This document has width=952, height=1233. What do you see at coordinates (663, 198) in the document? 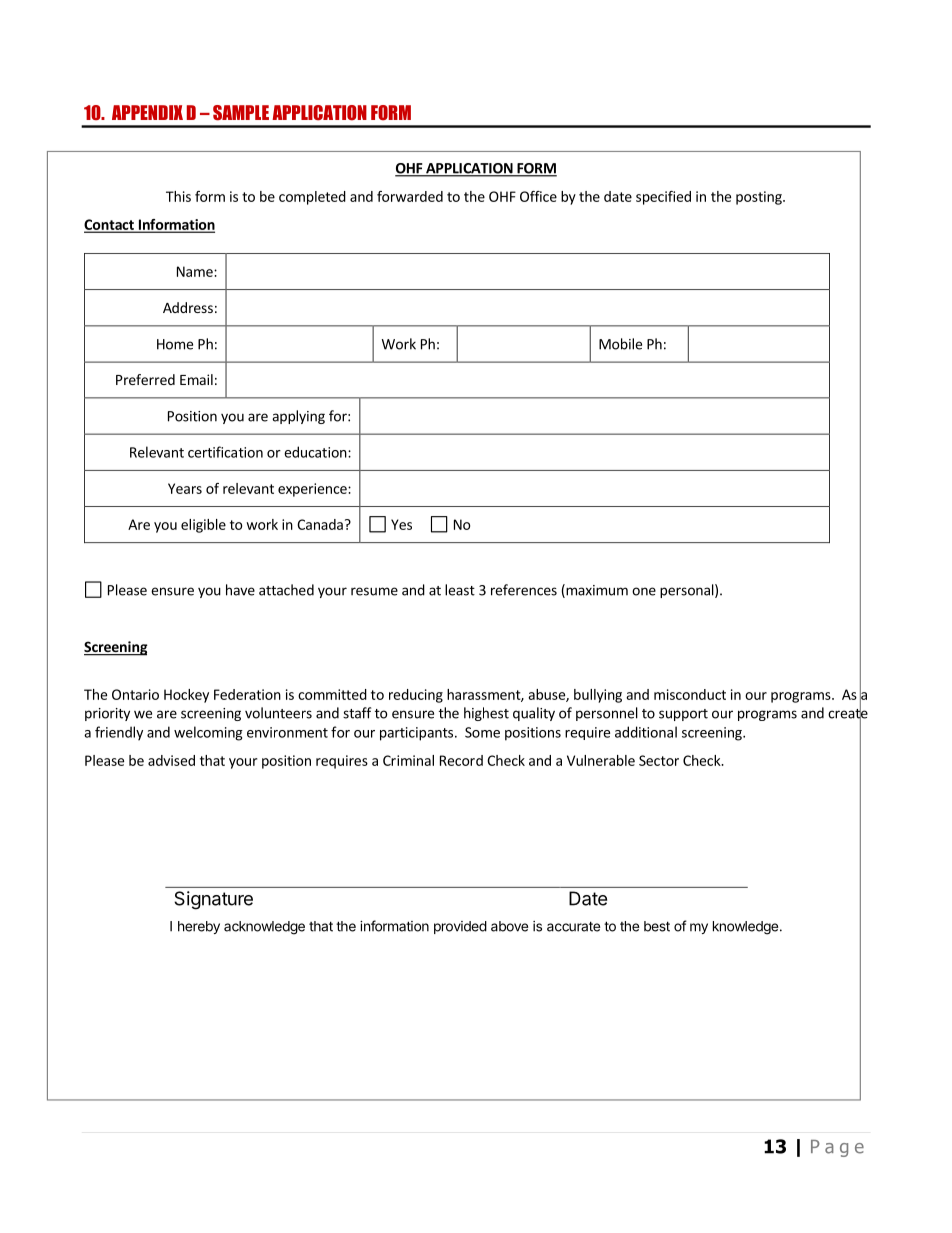
I see `specified` at bounding box center [663, 198].
